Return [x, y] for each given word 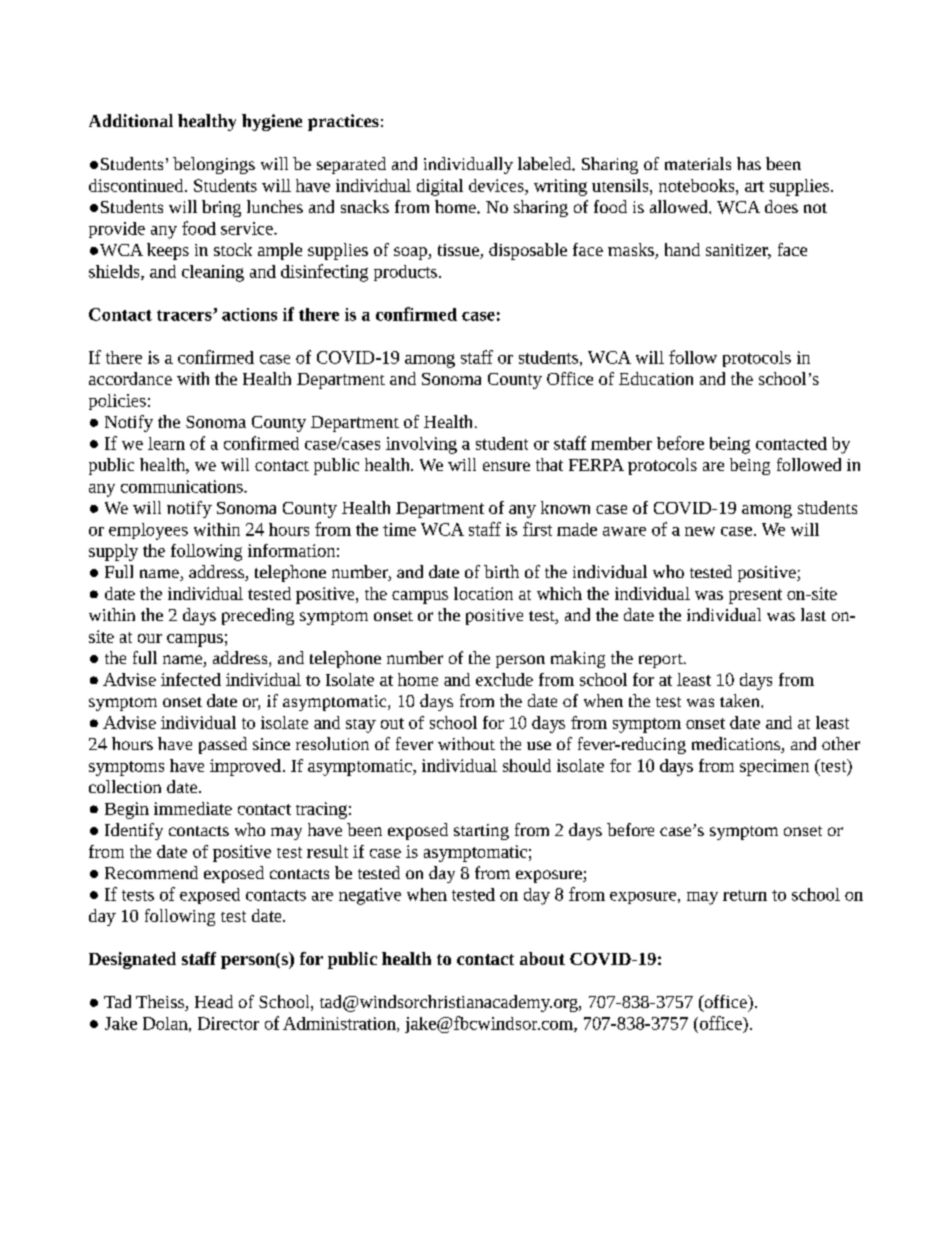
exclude [504, 679]
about [542, 958]
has [749, 163]
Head [214, 1001]
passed [223, 745]
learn [166, 443]
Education [656, 378]
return [745, 895]
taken [741, 700]
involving [421, 445]
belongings [214, 165]
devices [497, 185]
